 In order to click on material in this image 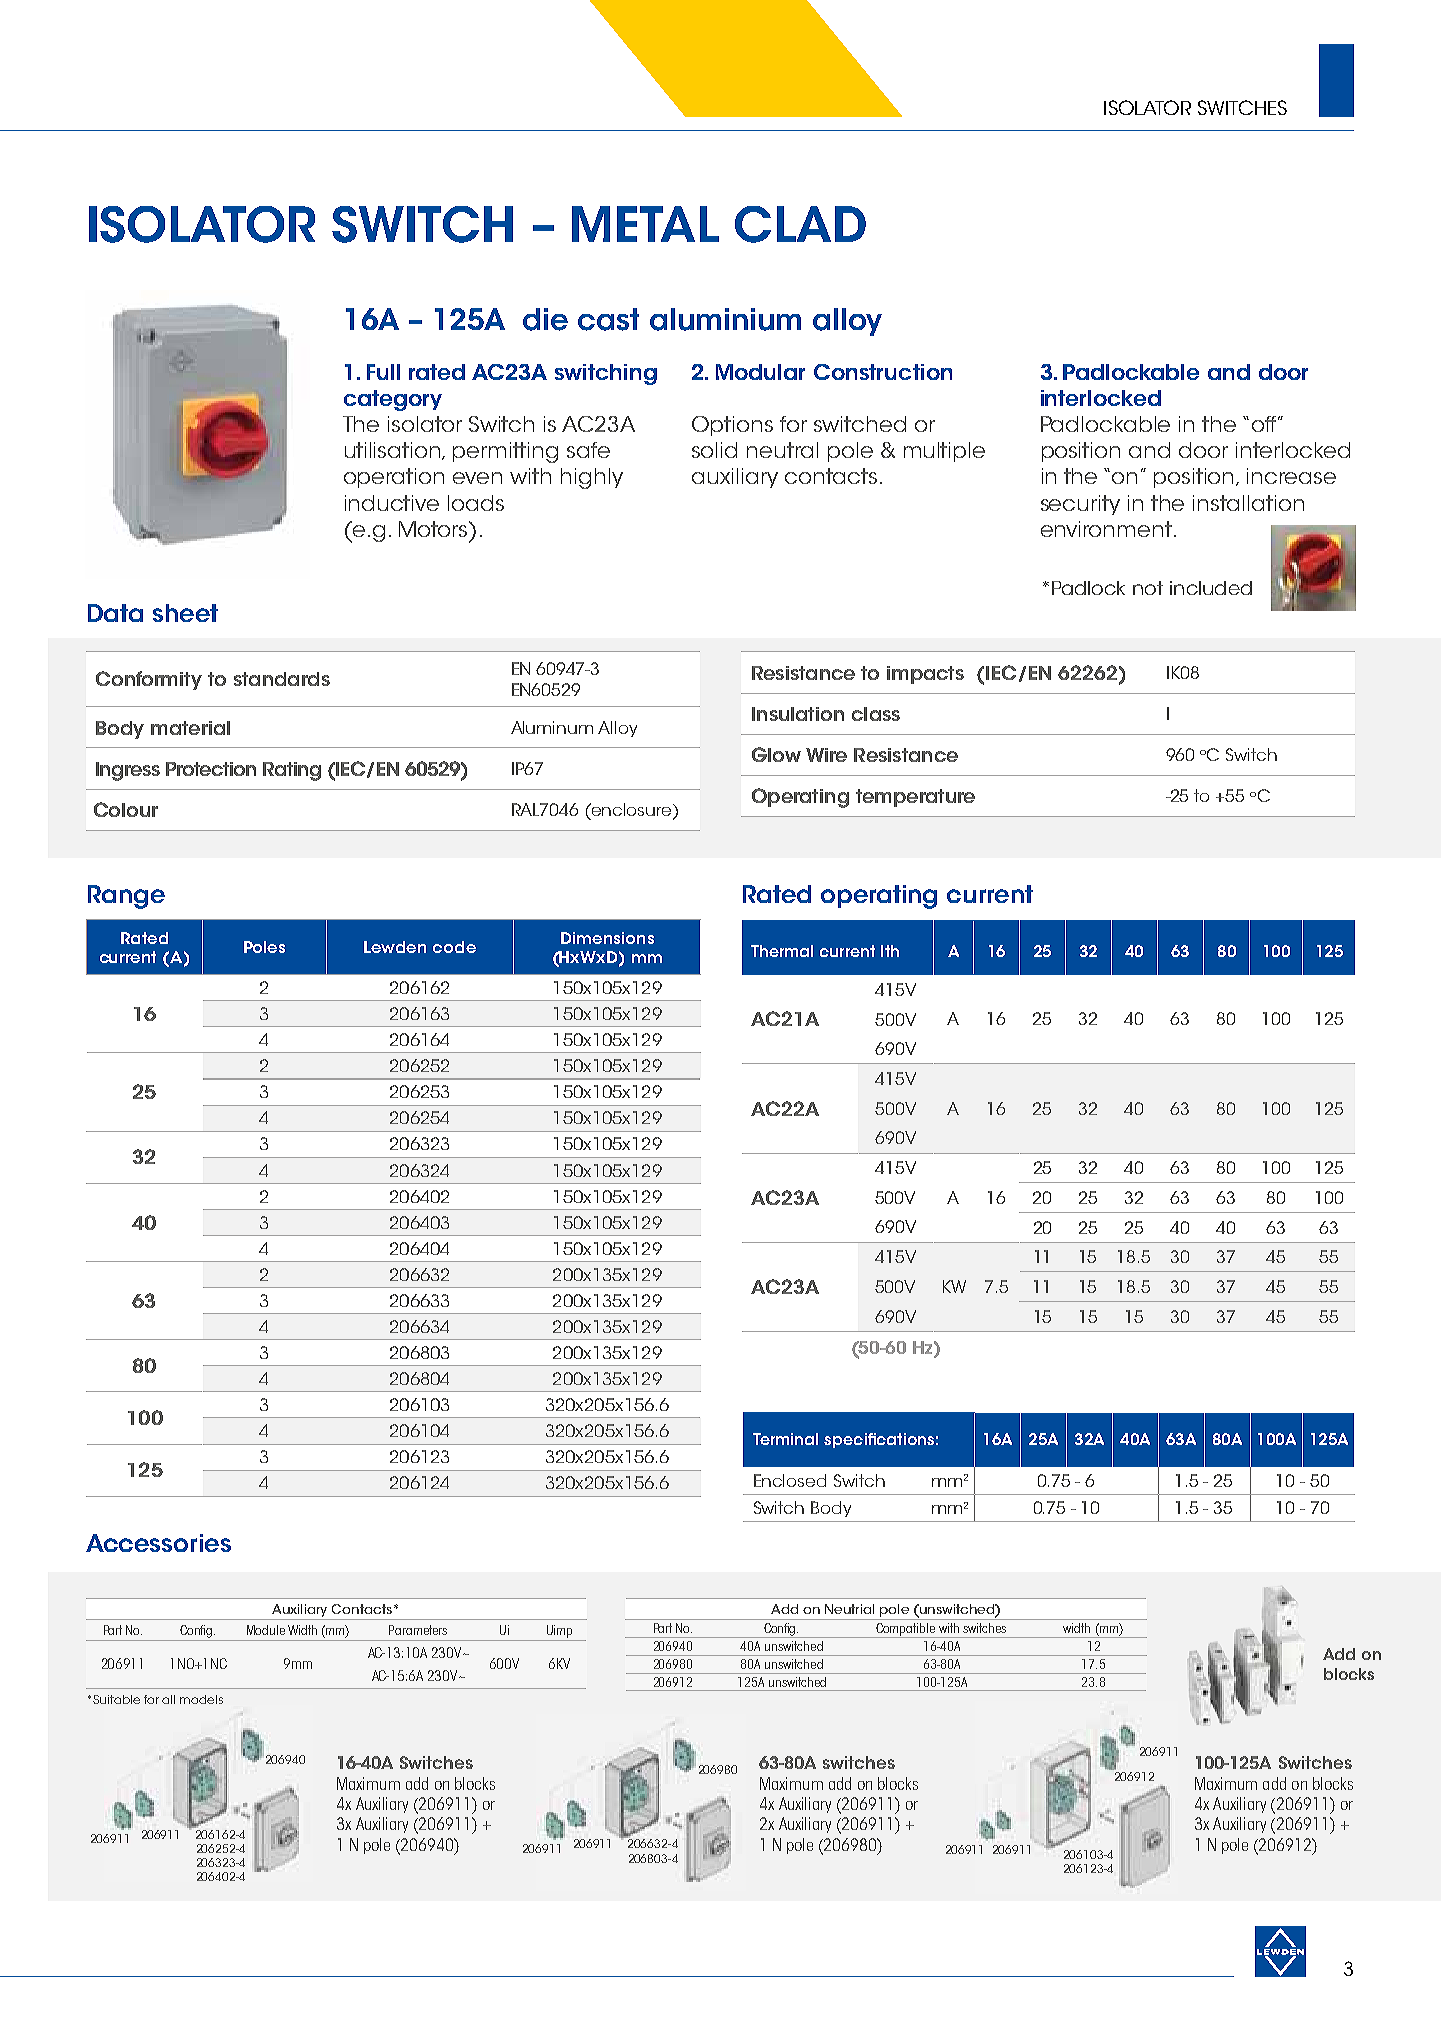, I will do `click(190, 728)`.
